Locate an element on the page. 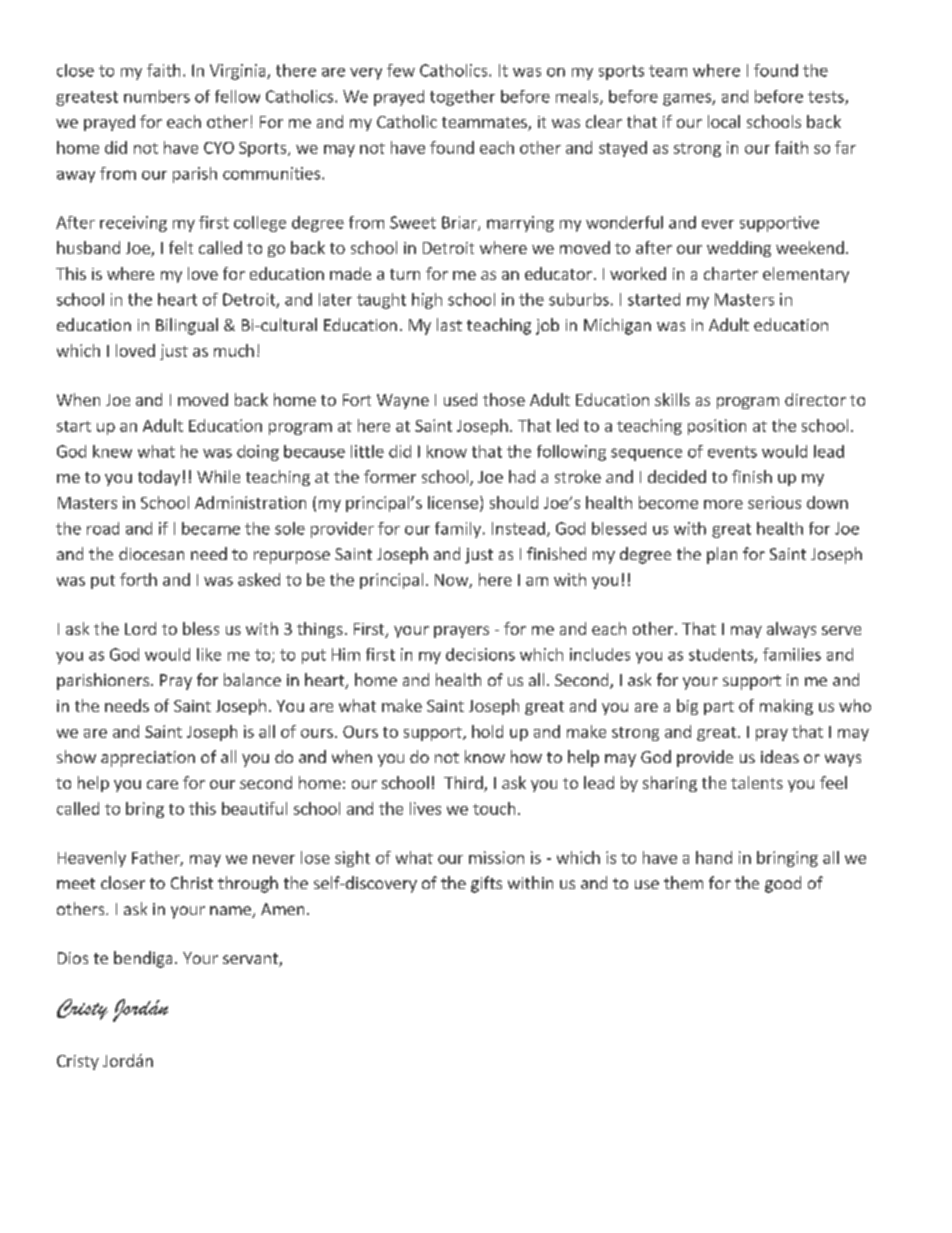 The height and width of the image is (1233, 952). director is located at coordinates (815, 399).
